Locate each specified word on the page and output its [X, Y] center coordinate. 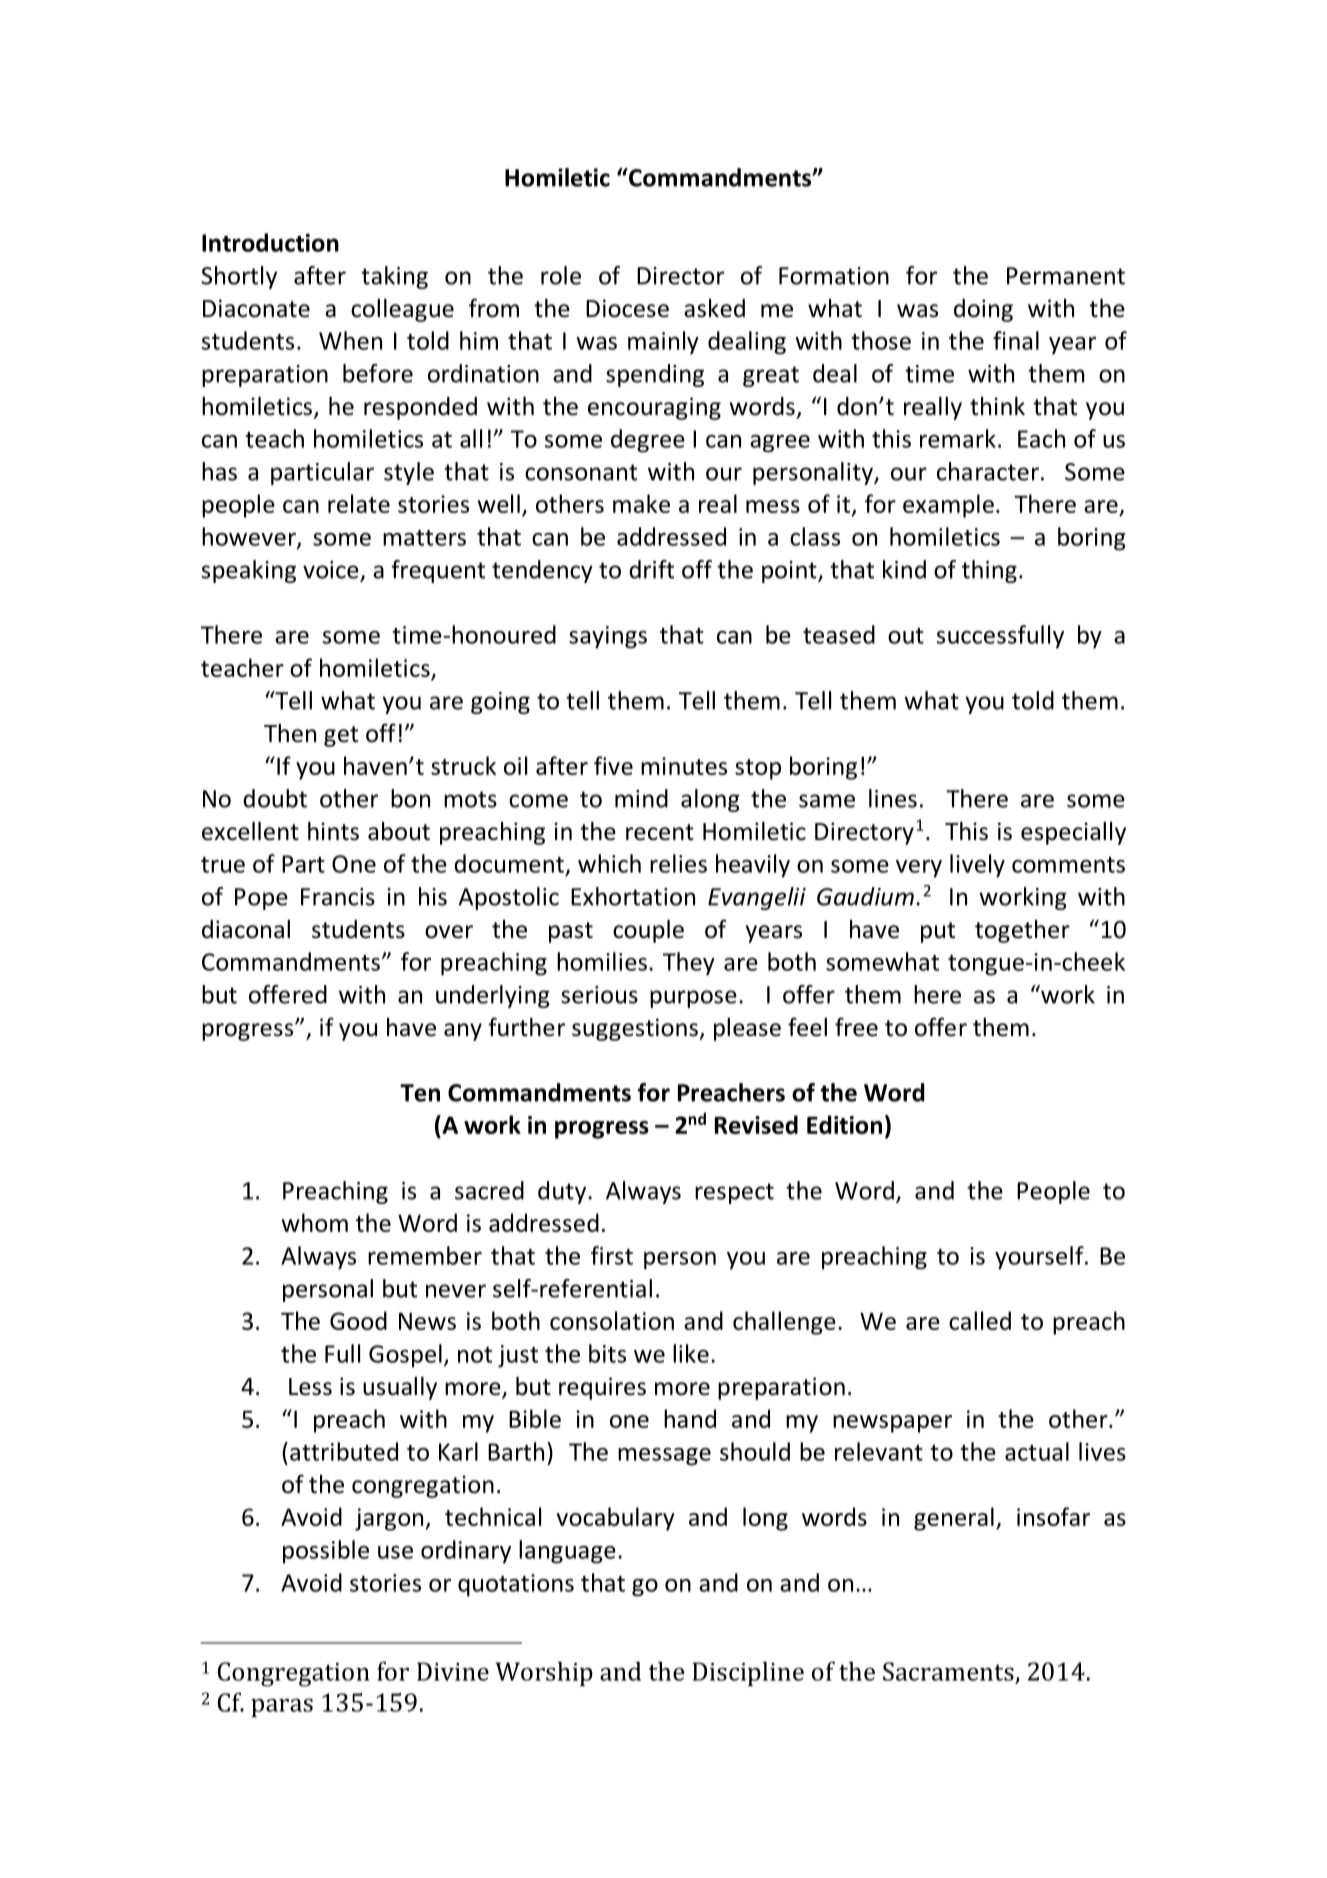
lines [893, 798]
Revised [756, 1124]
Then [290, 733]
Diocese [627, 308]
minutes [684, 766]
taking [394, 277]
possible [326, 1552]
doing [983, 310]
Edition [844, 1124]
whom [315, 1222]
